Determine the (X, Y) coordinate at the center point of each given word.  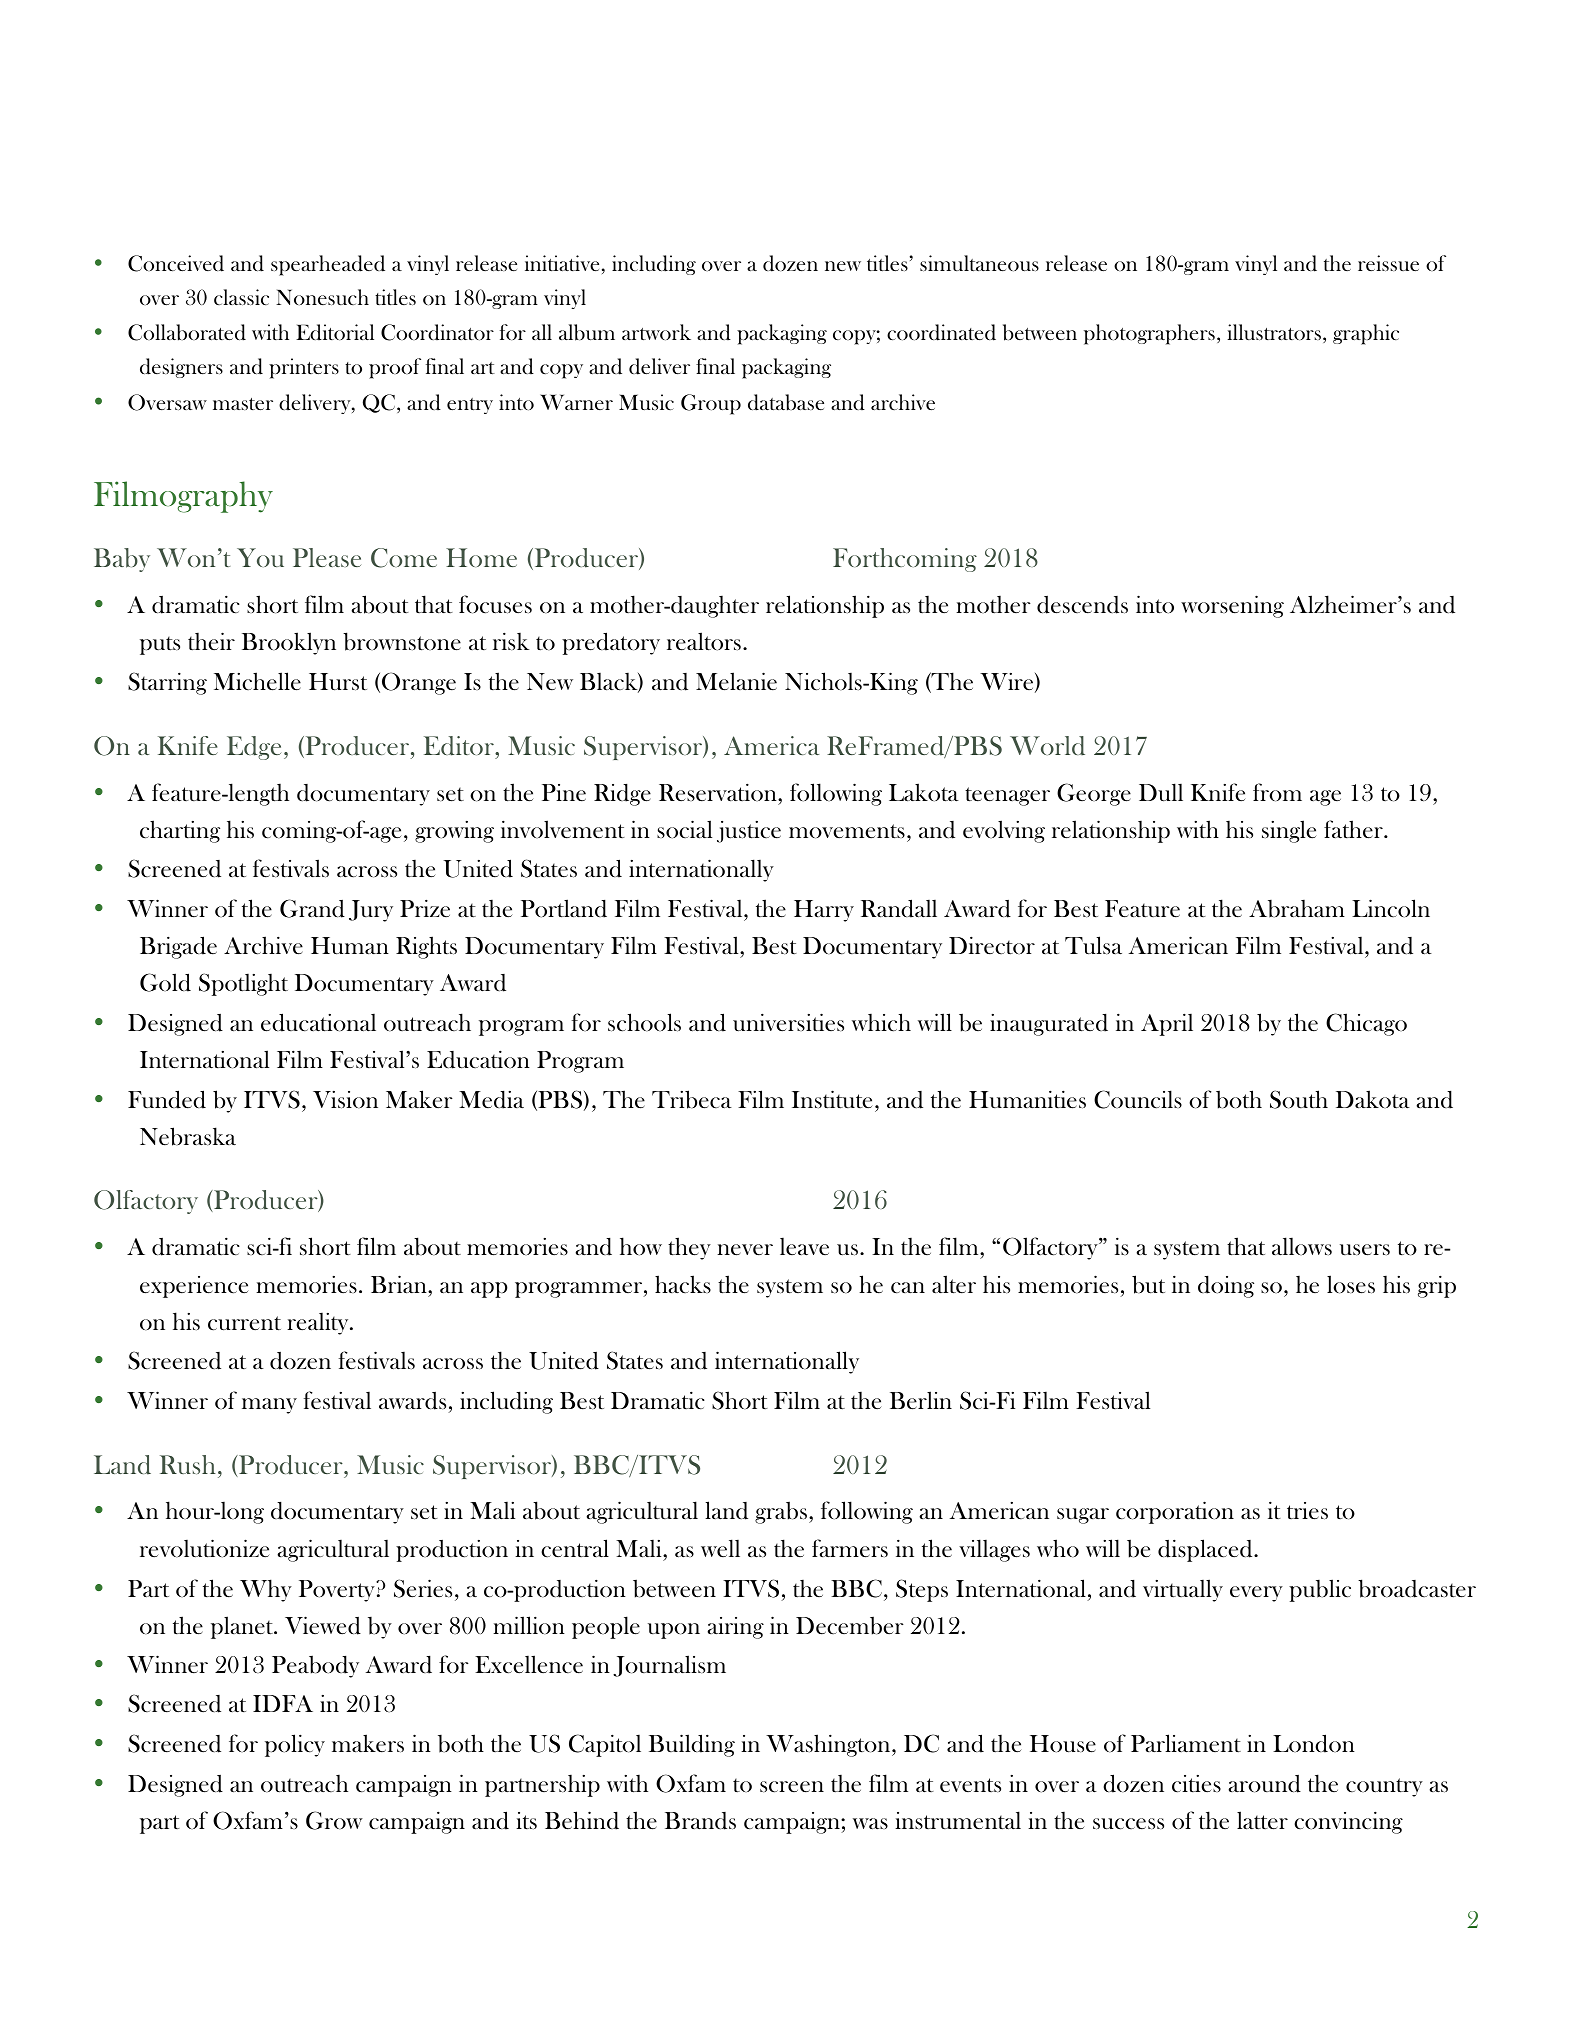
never (745, 1250)
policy (295, 1745)
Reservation (719, 792)
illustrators (1274, 332)
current (244, 1323)
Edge (254, 748)
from (1277, 792)
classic (241, 297)
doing (1226, 1286)
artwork (656, 332)
